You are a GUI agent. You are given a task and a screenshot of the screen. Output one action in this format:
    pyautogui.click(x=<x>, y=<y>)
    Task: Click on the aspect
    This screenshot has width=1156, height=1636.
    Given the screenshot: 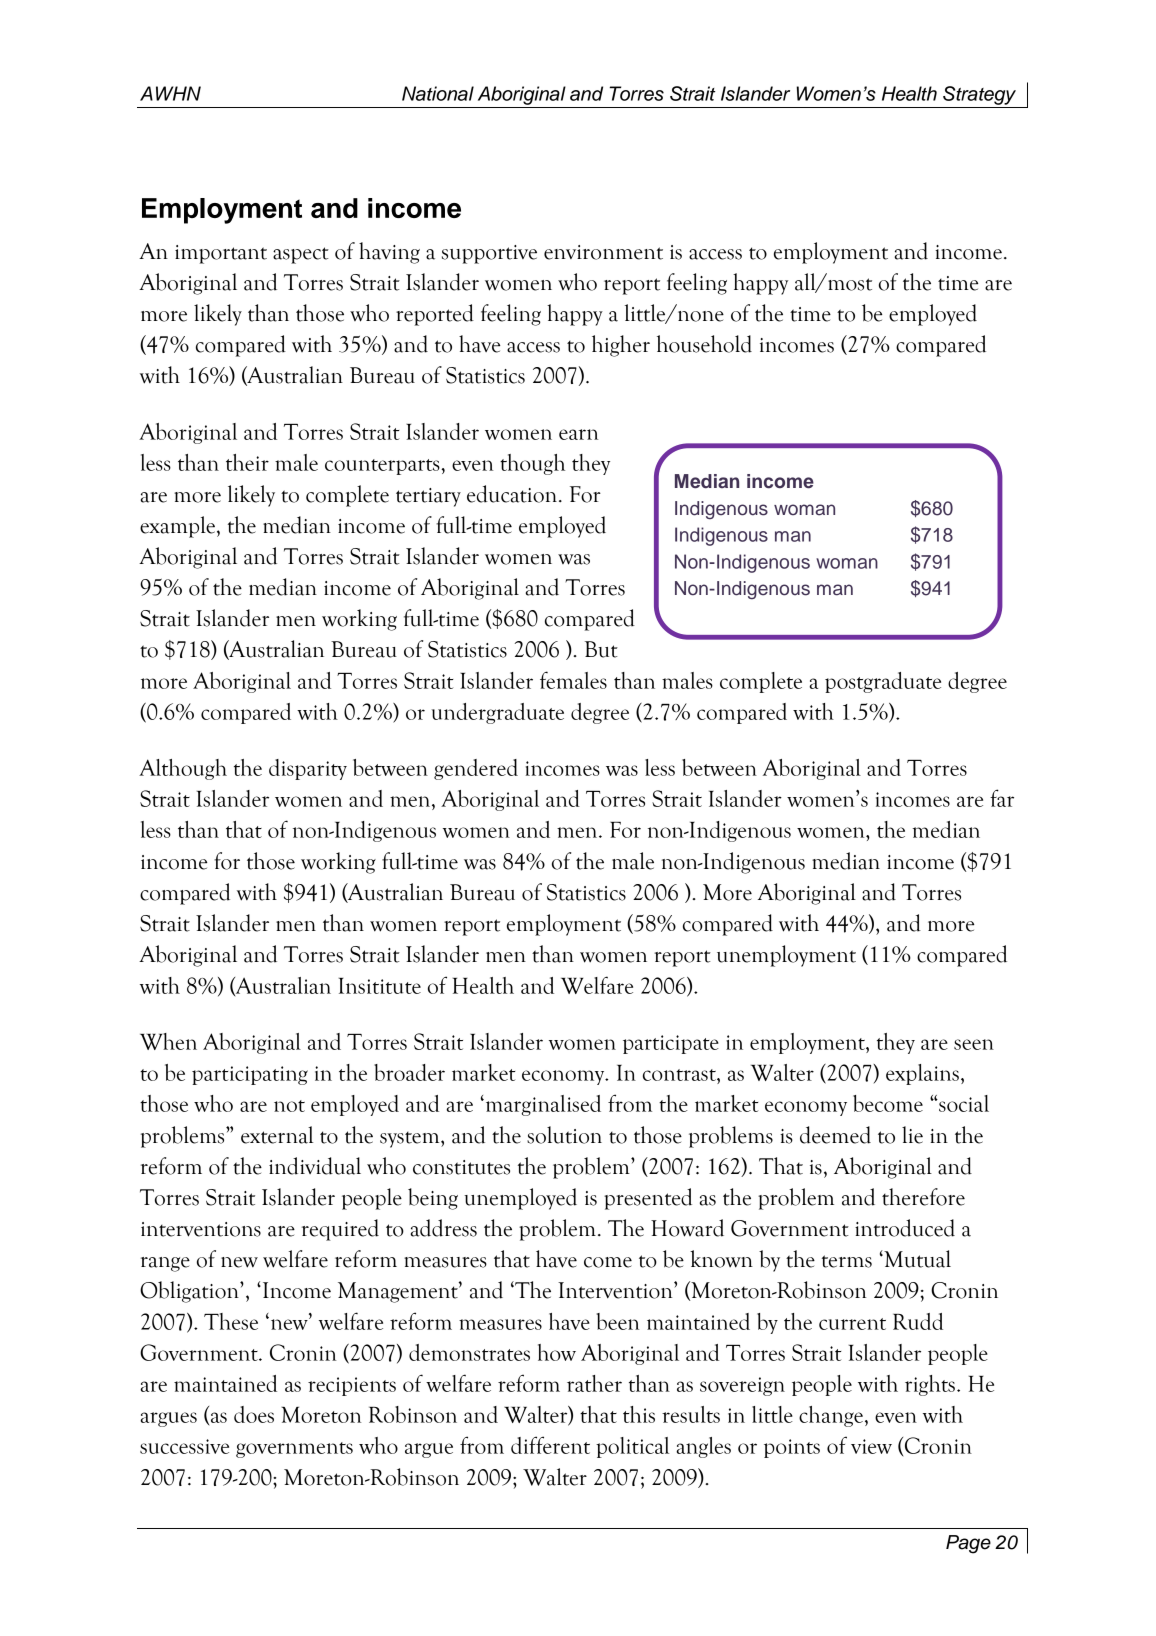 What is the action you would take?
    pyautogui.click(x=301, y=255)
